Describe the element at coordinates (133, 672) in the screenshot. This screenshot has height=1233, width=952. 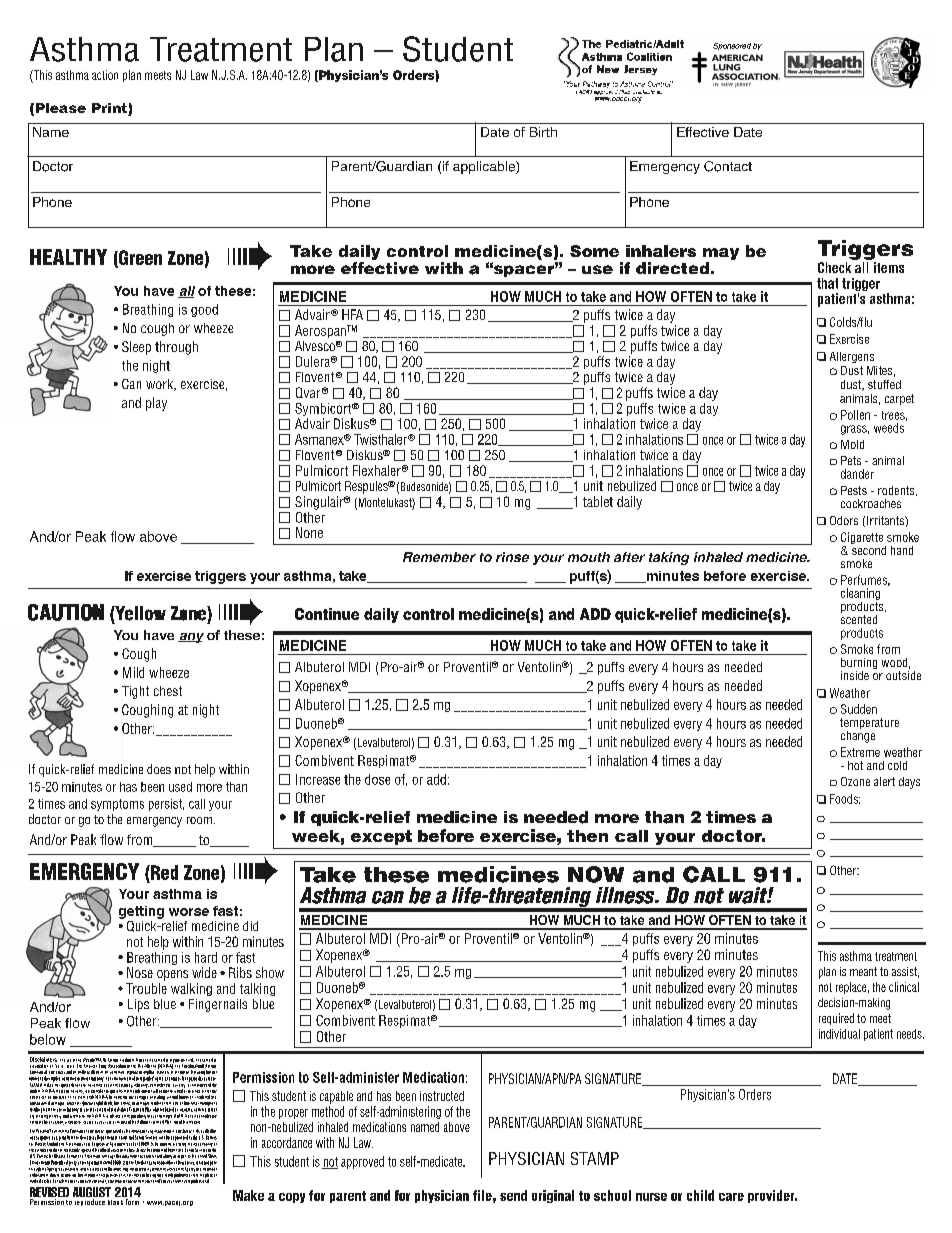
I see `Mild` at that location.
